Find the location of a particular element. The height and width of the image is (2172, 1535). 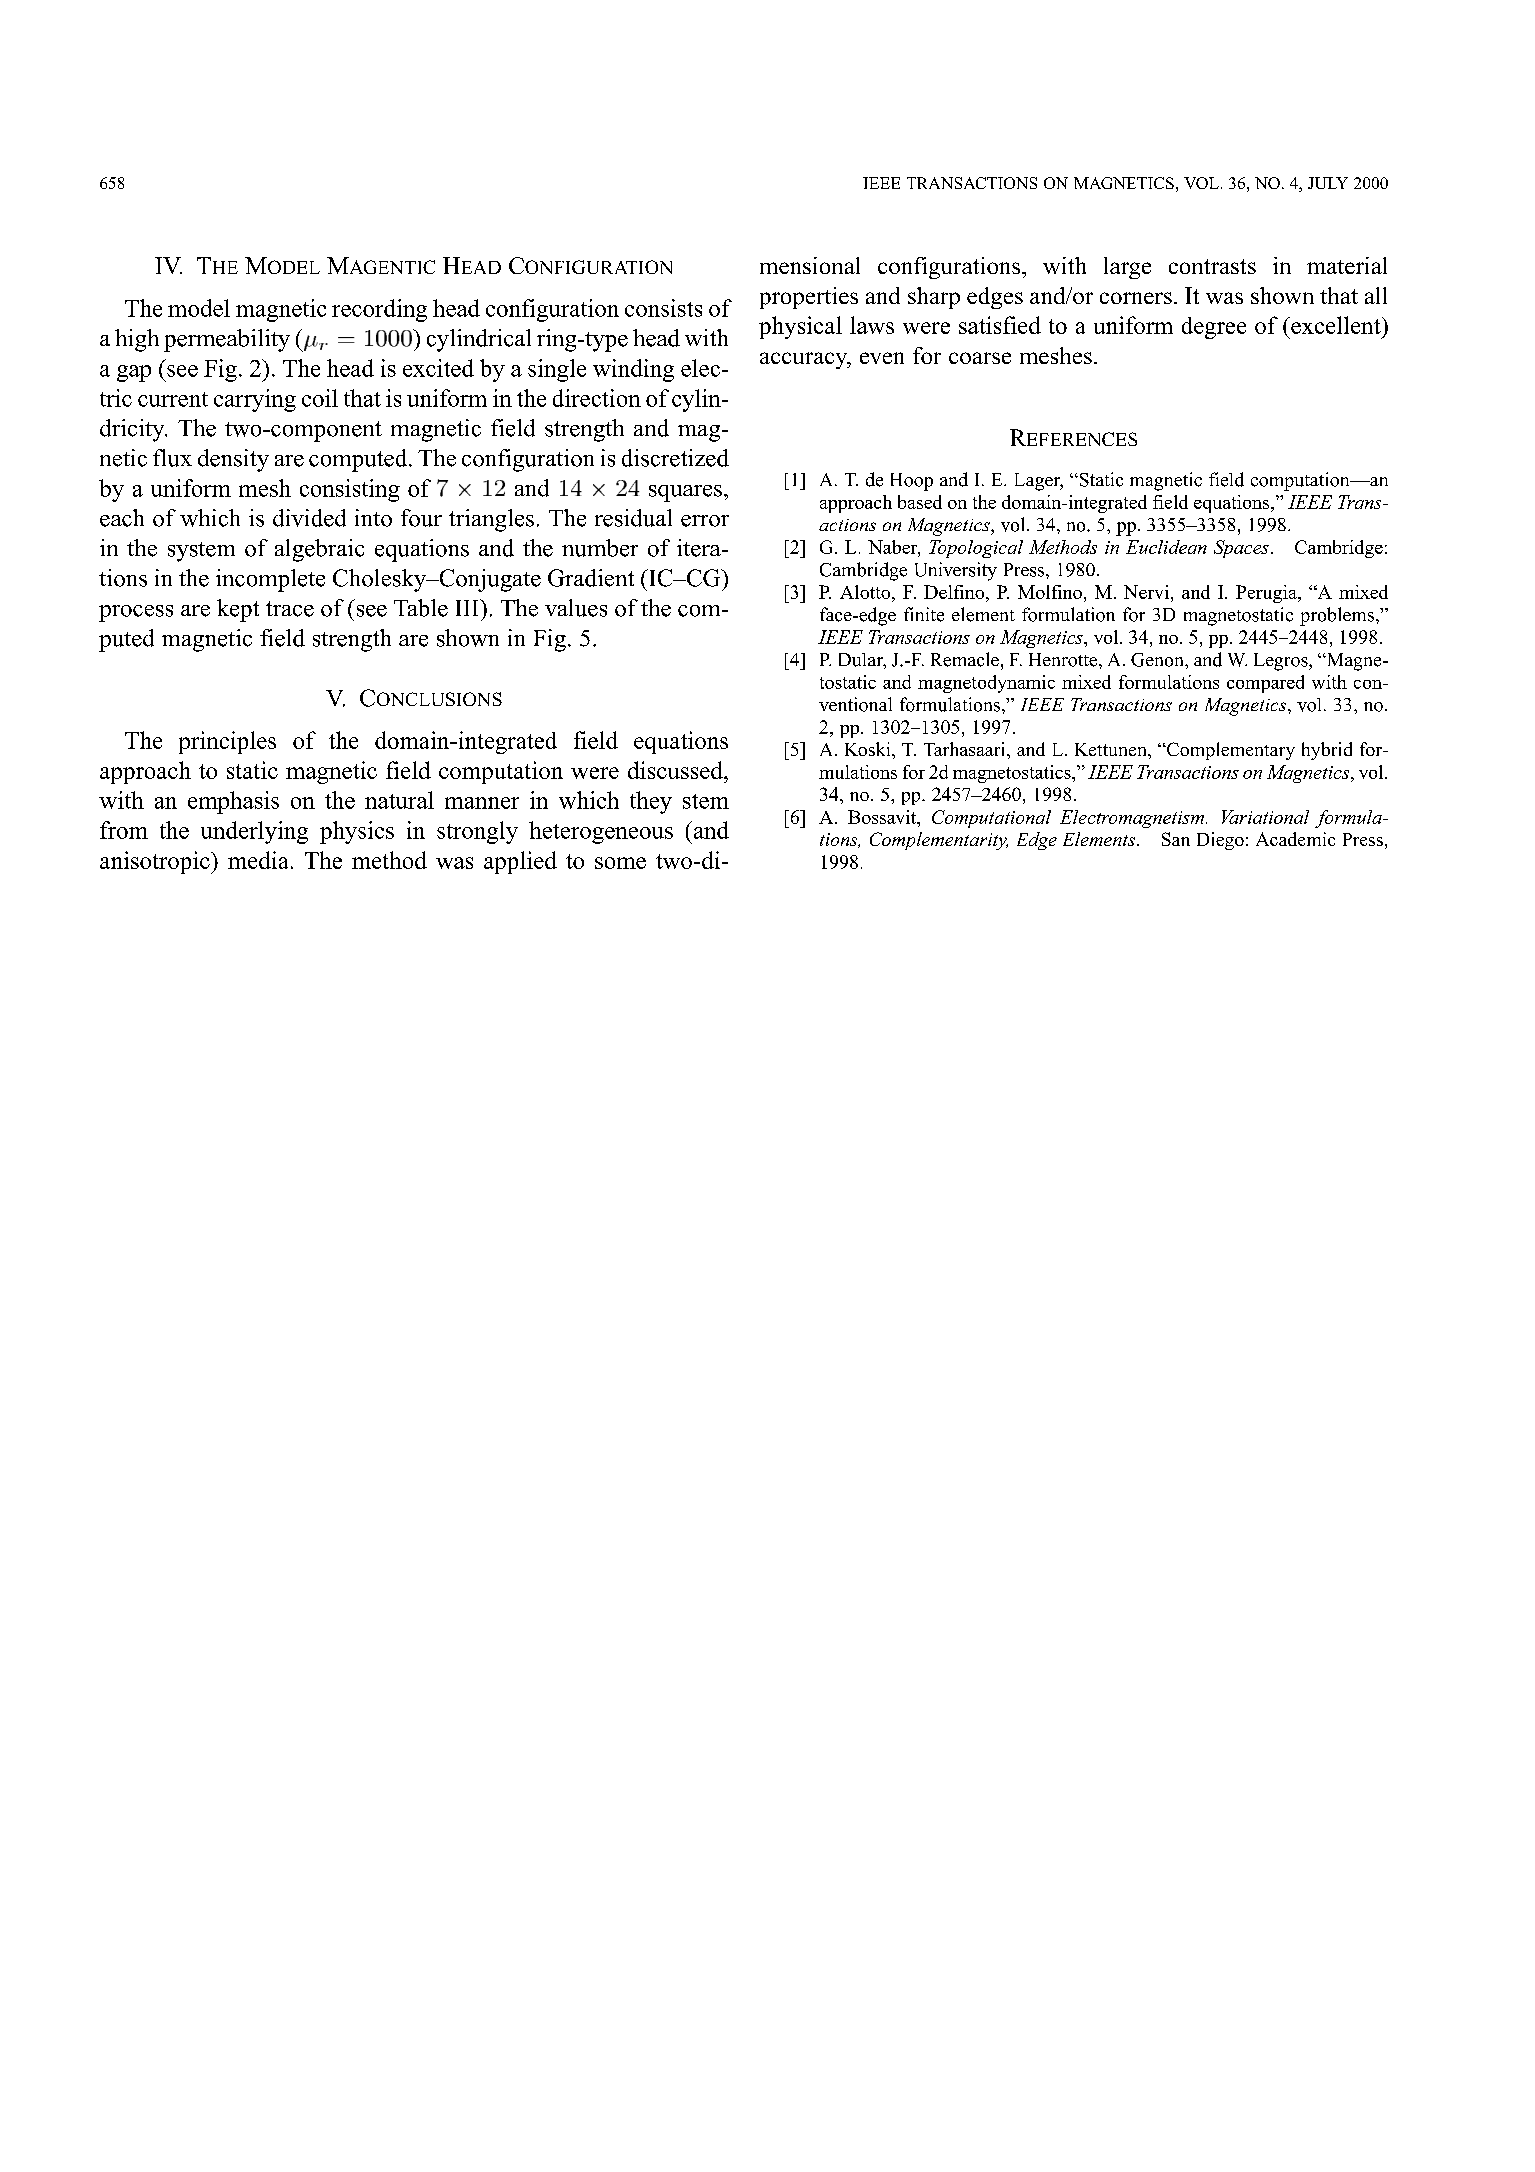

recording is located at coordinates (379, 310).
